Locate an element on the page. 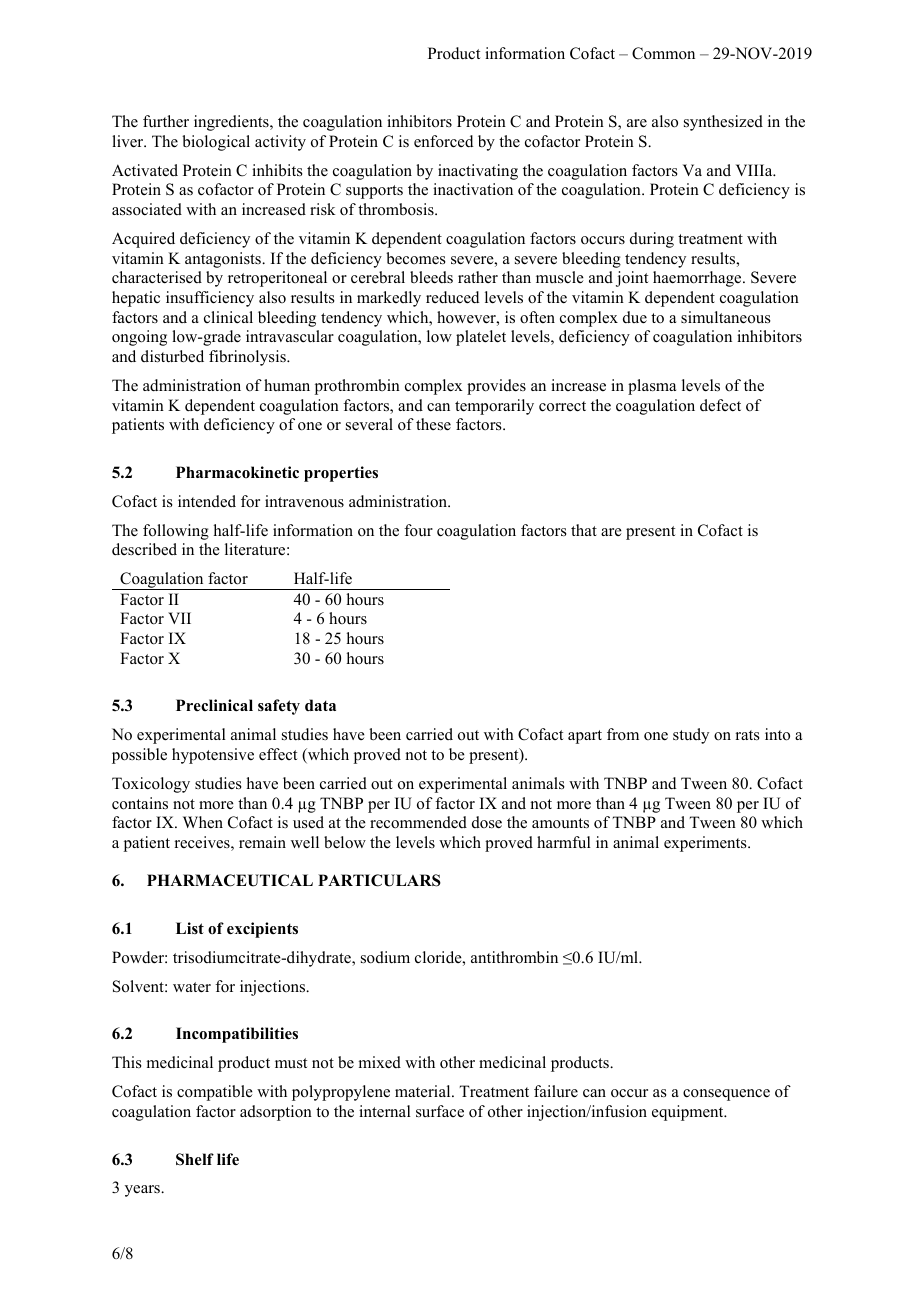 This image has height=1308, width=924. enforced is located at coordinates (444, 141).
